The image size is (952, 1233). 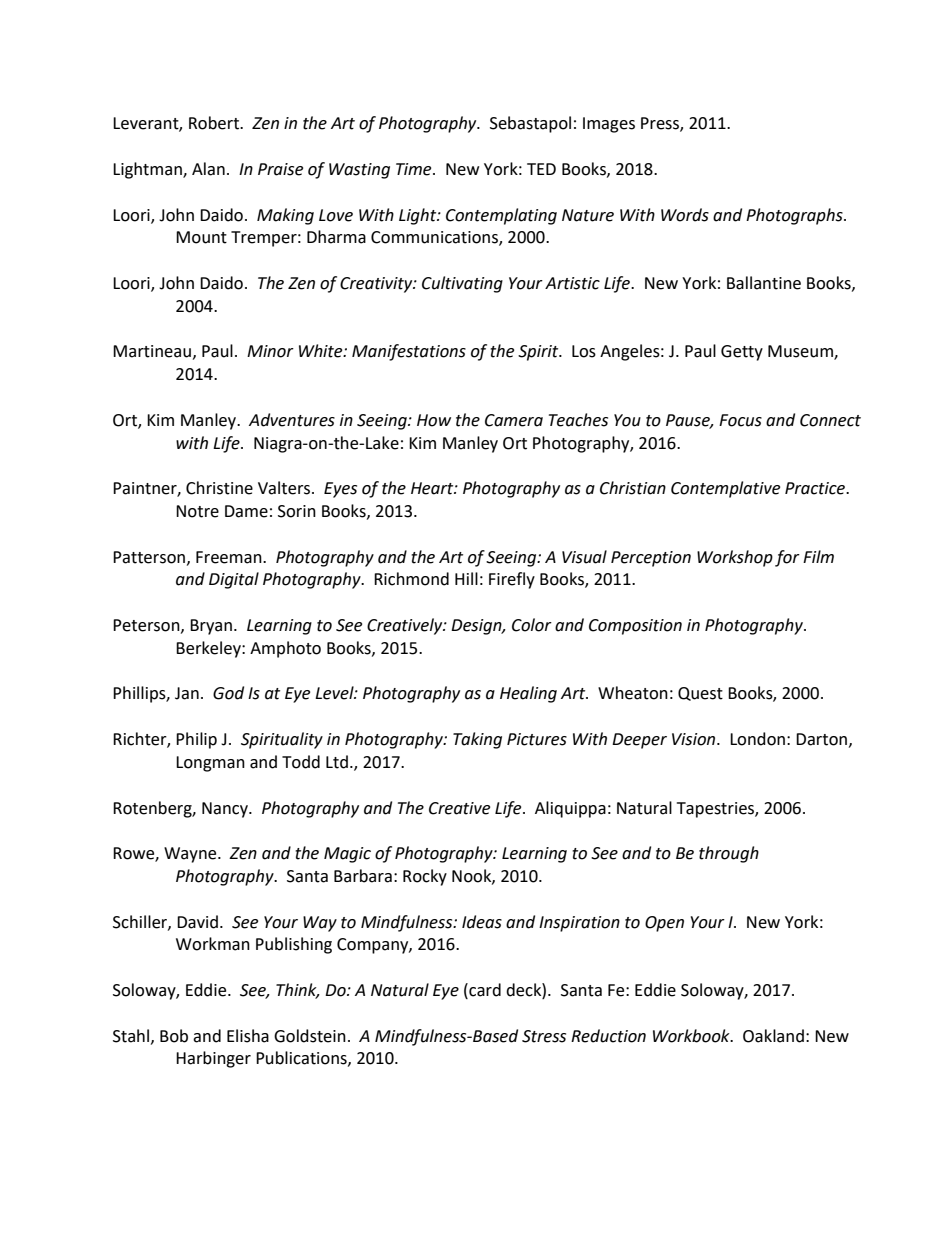 I want to click on Digital, so click(x=234, y=580).
